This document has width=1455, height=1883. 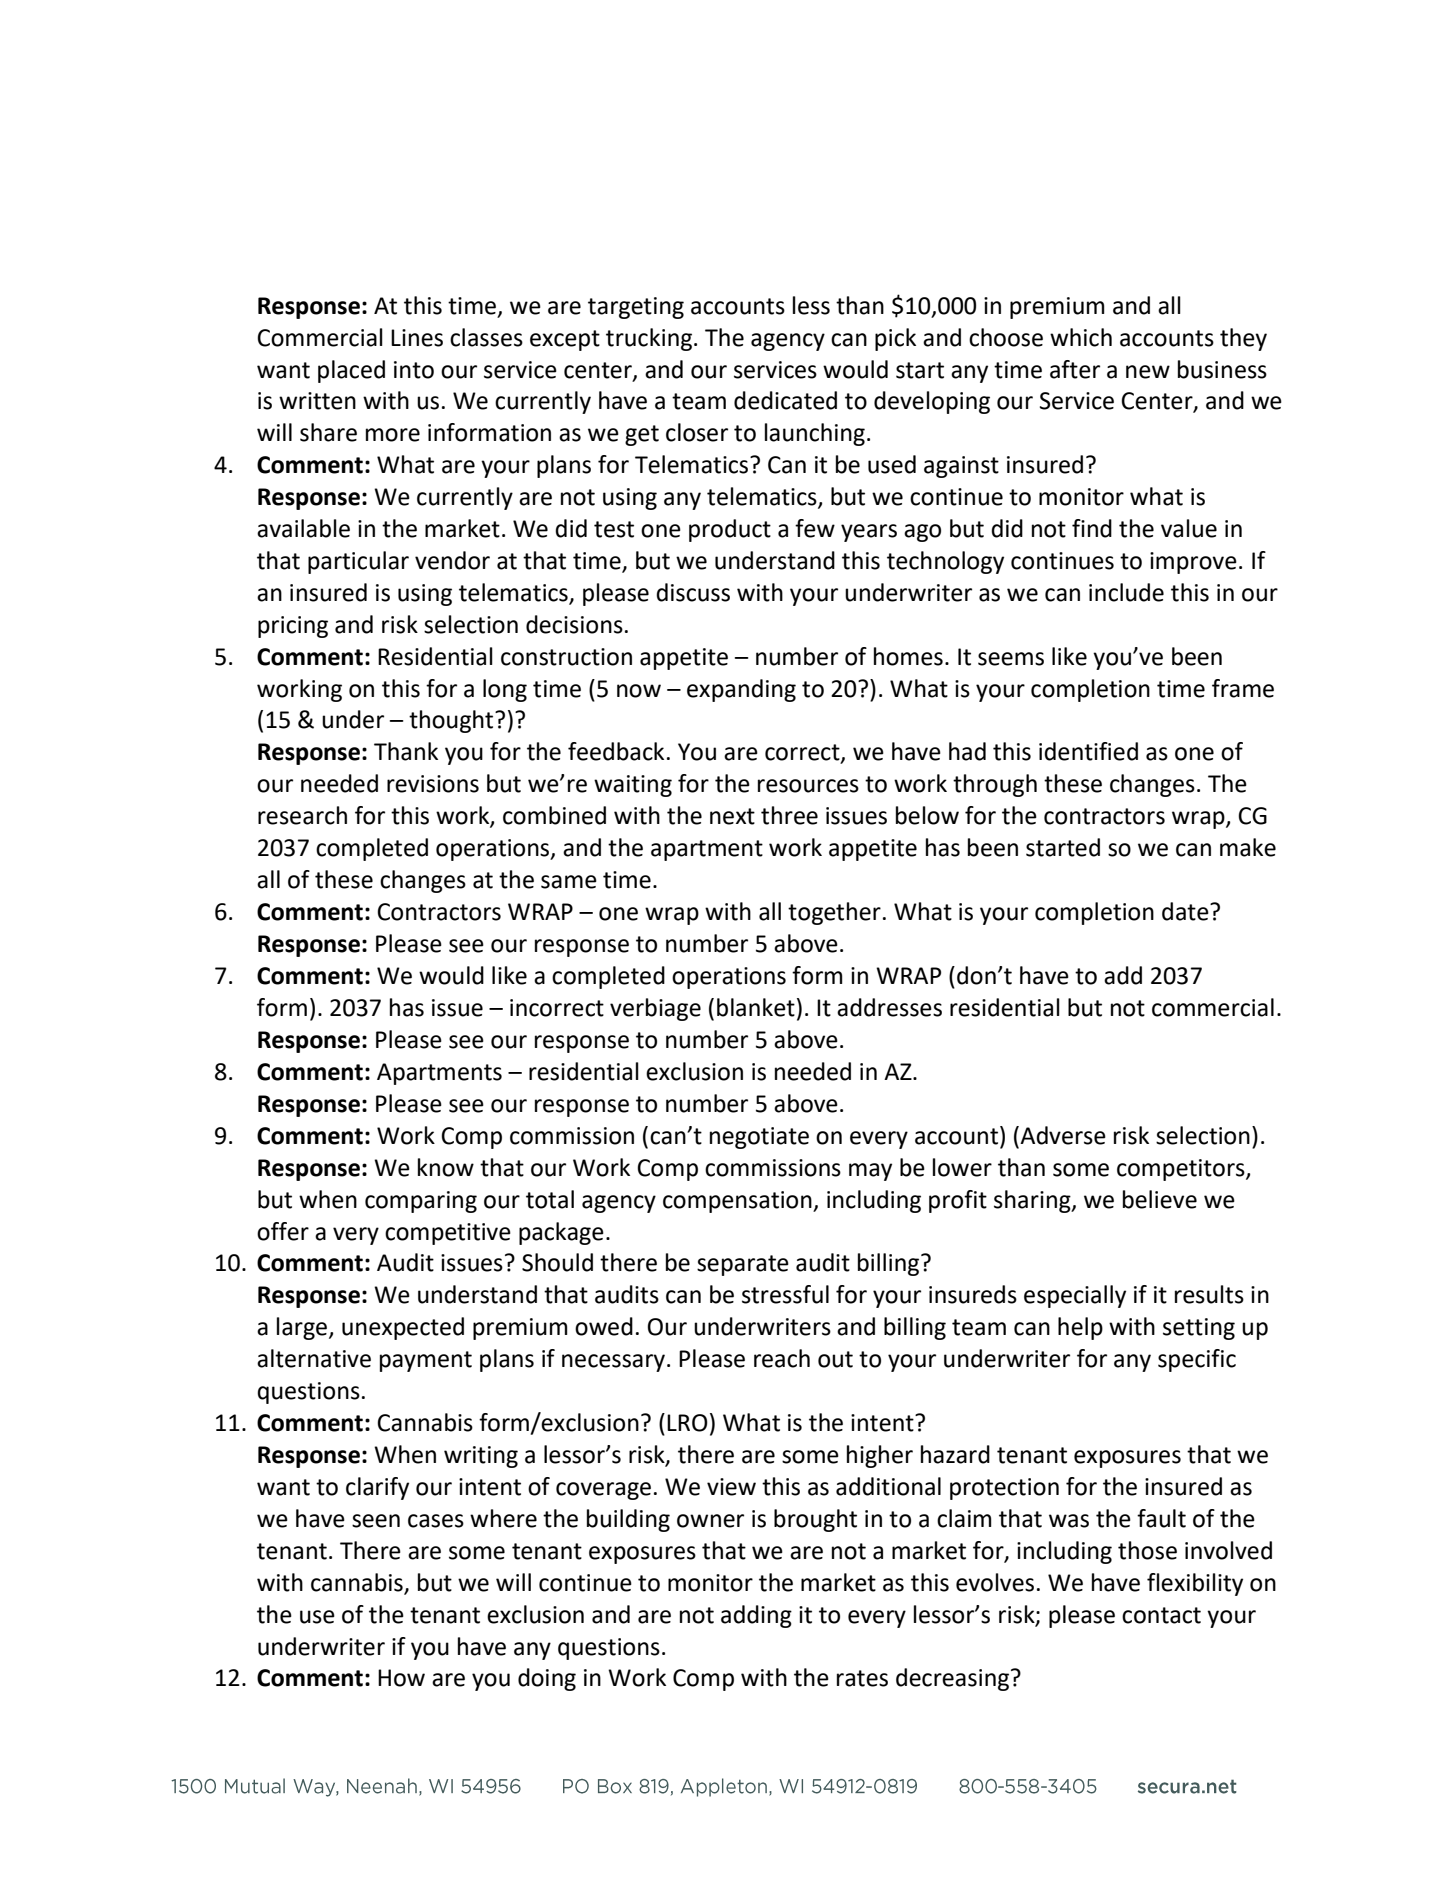 I want to click on dedicated, so click(x=785, y=400).
